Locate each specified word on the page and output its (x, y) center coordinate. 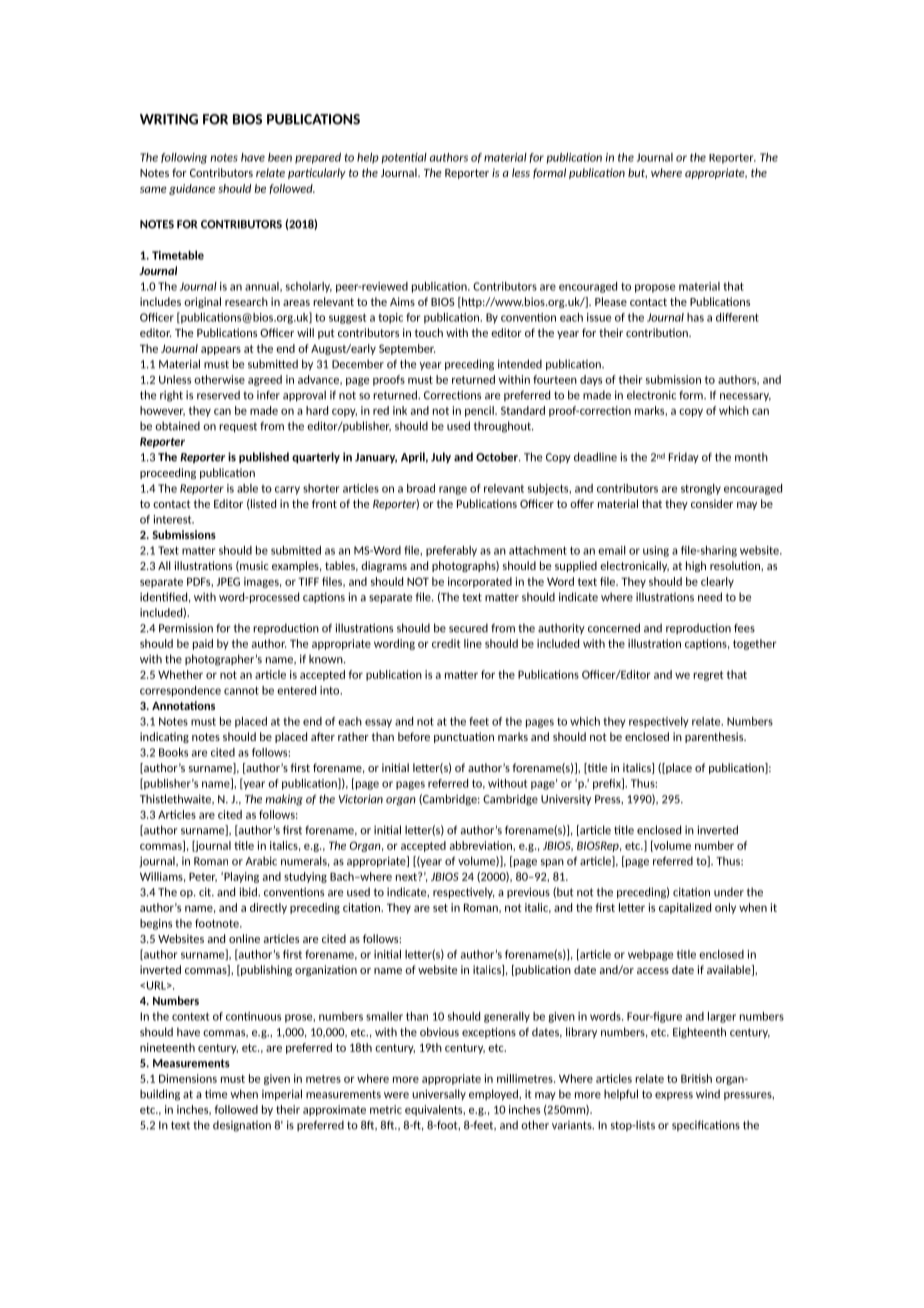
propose (655, 288)
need (710, 597)
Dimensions (188, 1078)
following (184, 158)
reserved (218, 395)
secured (468, 628)
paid (203, 644)
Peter (203, 877)
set (440, 908)
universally (439, 1094)
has (695, 317)
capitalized (685, 908)
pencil (480, 411)
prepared (318, 158)
